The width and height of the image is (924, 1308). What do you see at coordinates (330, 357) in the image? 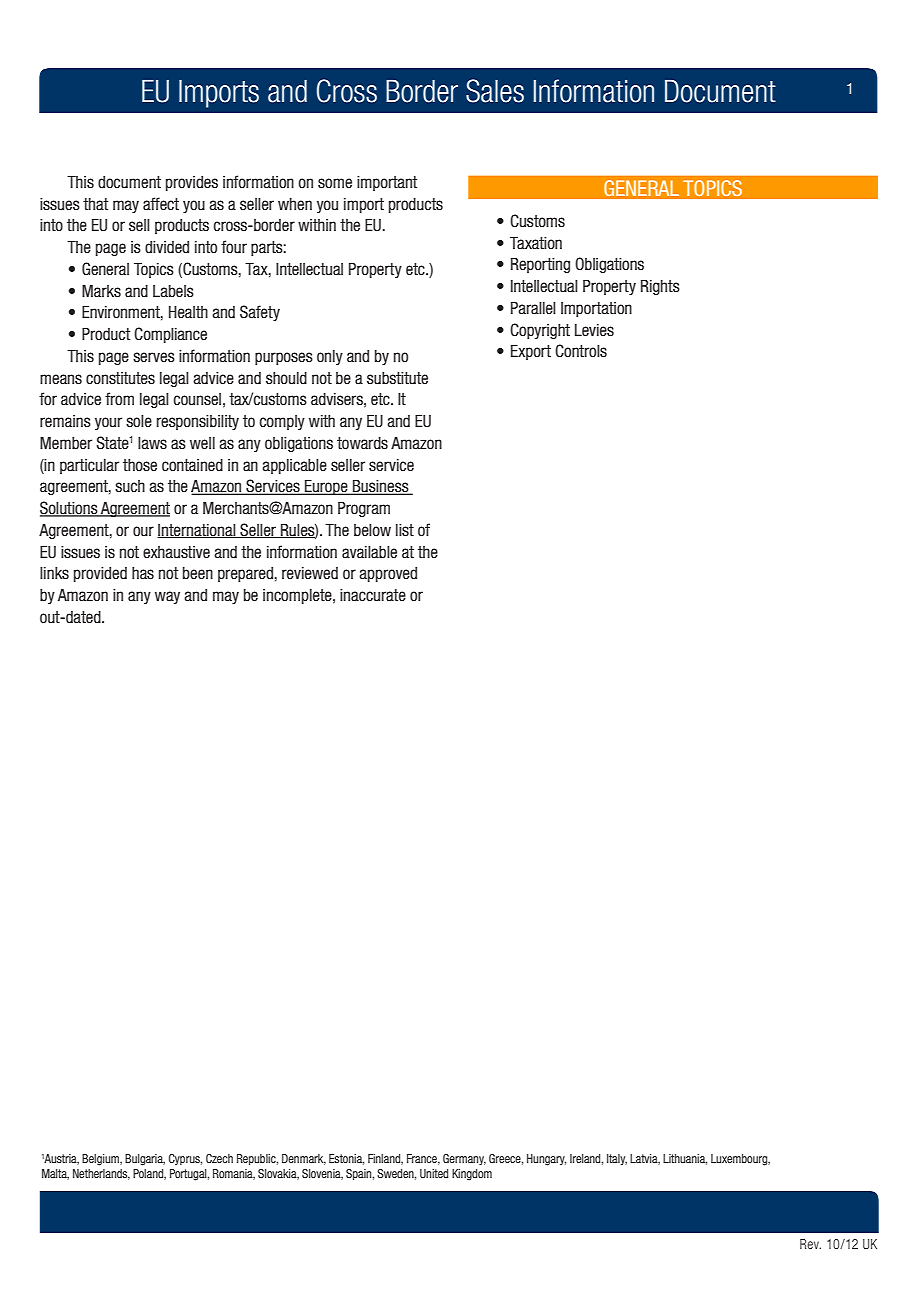
I see `only` at bounding box center [330, 357].
